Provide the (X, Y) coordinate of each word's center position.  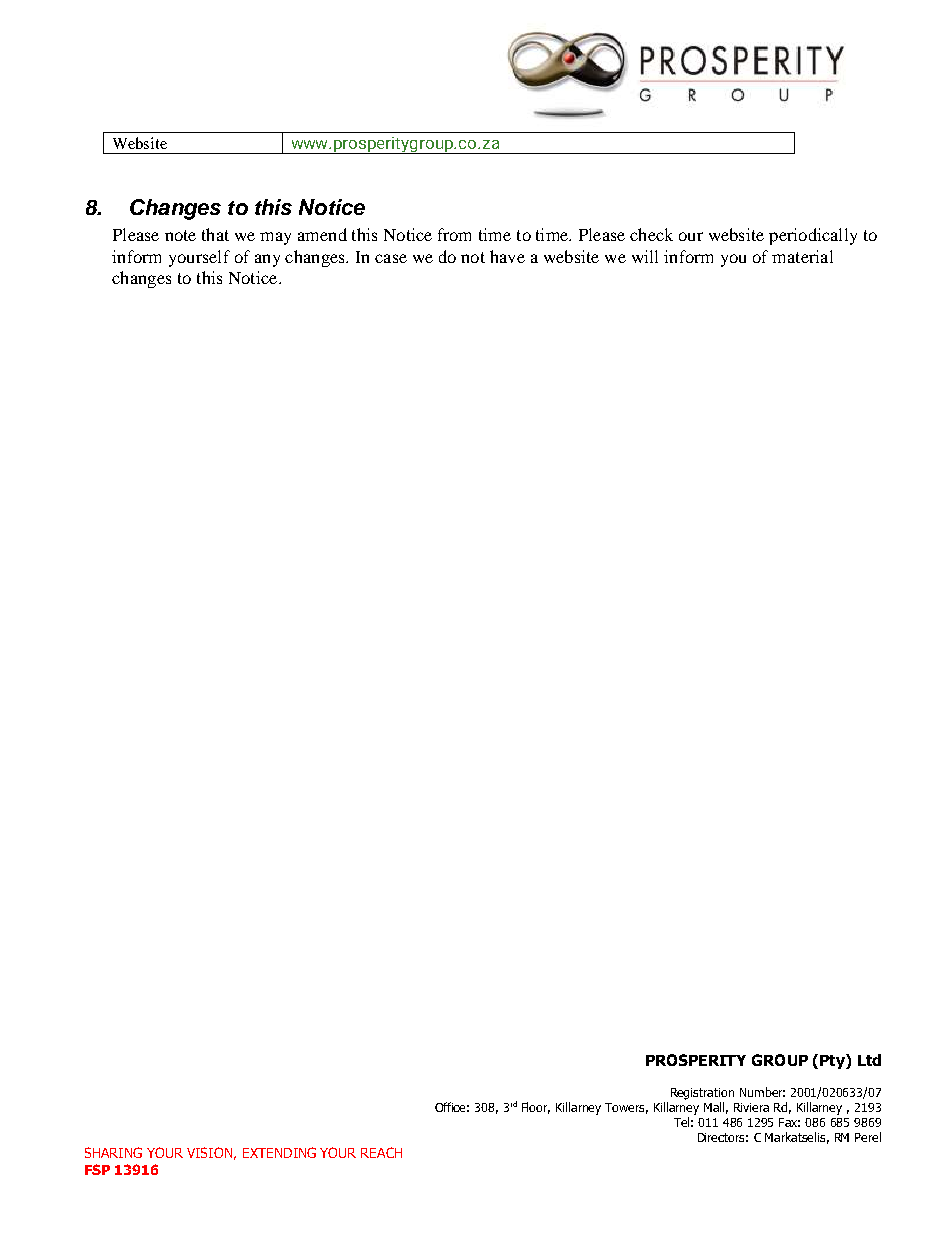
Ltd (869, 1060)
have (507, 256)
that (215, 234)
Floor (536, 1108)
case (391, 258)
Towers (626, 1108)
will (645, 256)
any (267, 260)
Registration (702, 1094)
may (275, 238)
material (802, 256)
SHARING (113, 1152)
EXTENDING (279, 1152)
